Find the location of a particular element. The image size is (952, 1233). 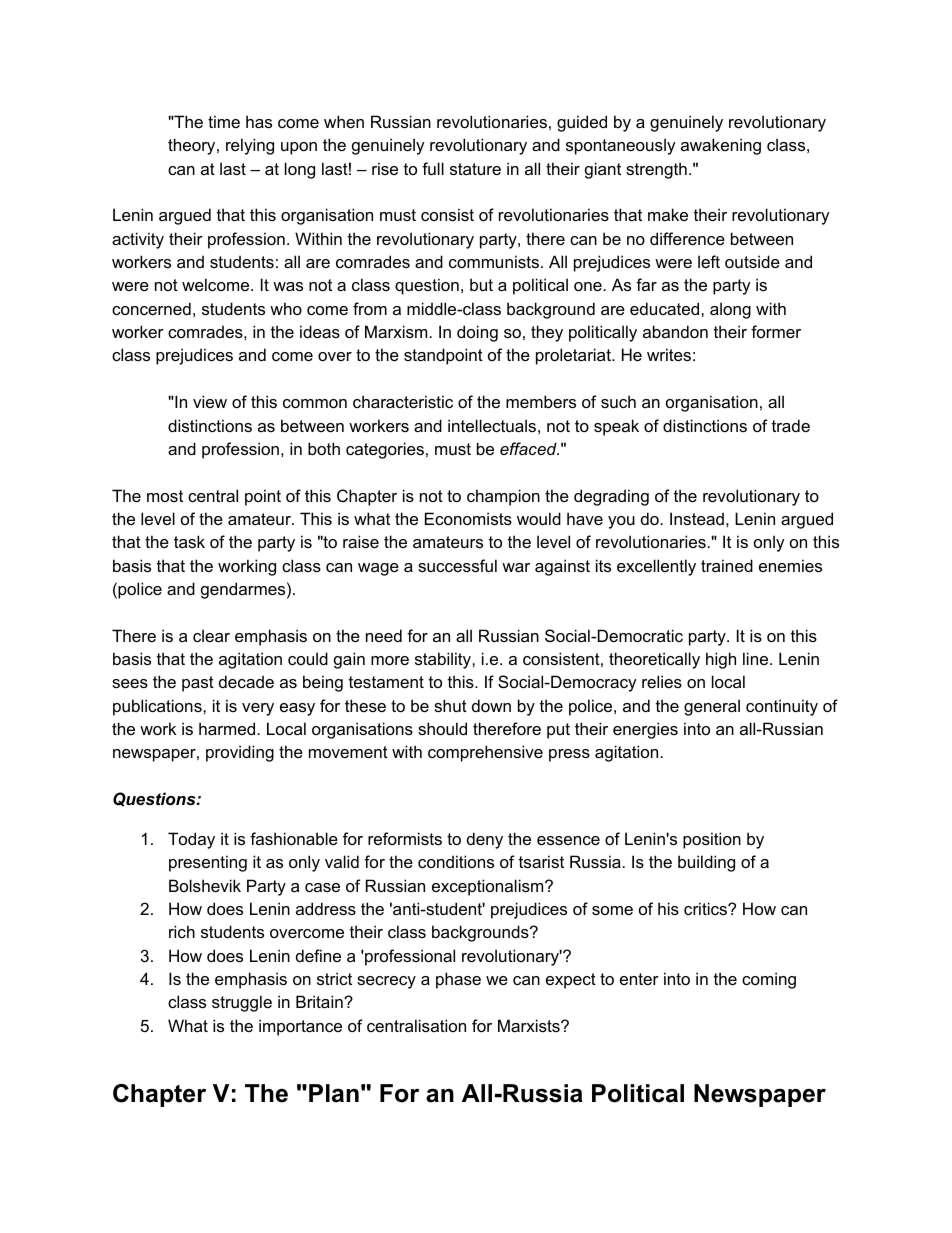

successful is located at coordinates (457, 565).
